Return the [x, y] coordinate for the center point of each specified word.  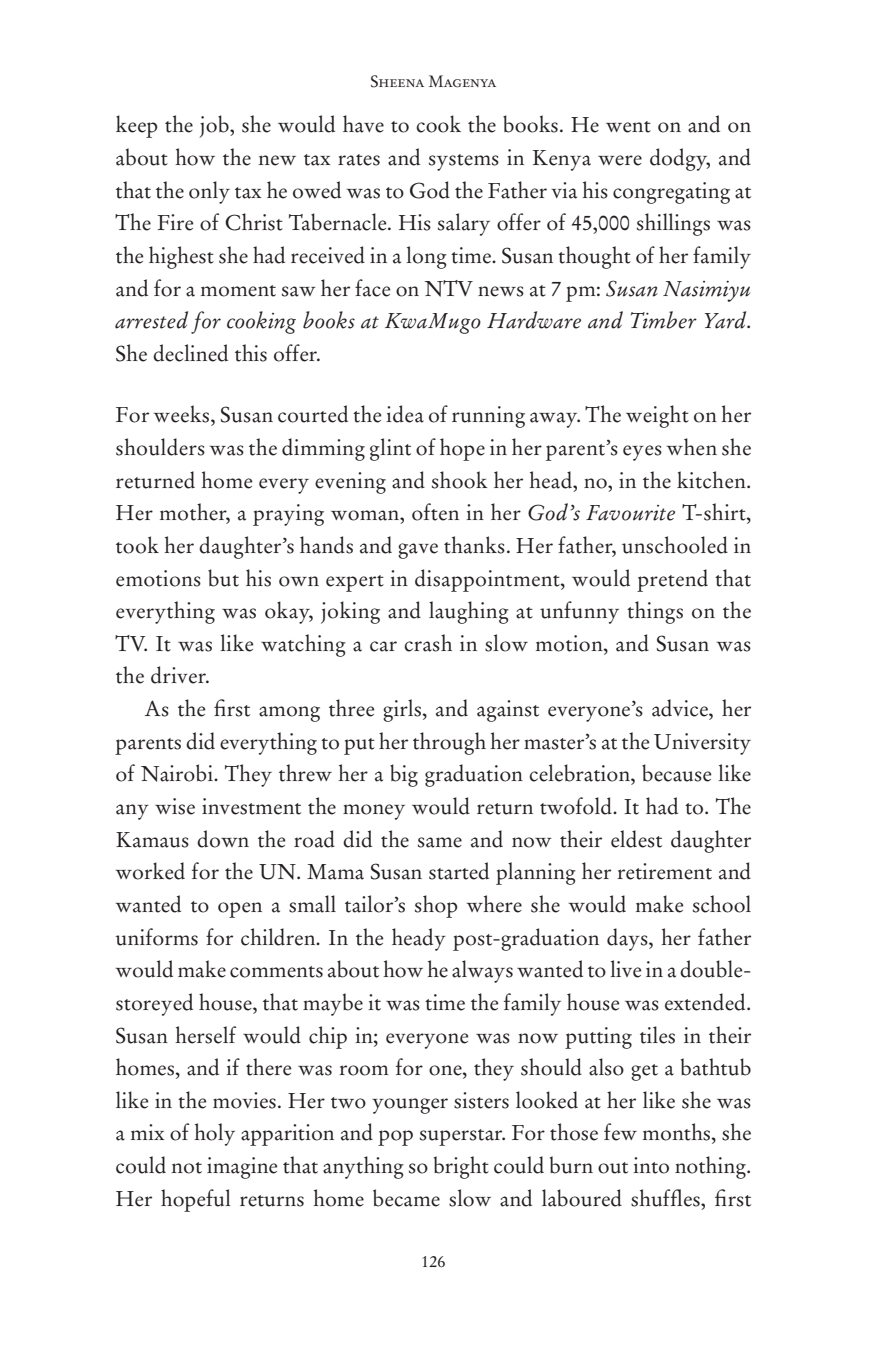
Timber [664, 320]
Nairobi [178, 773]
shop [436, 906]
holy [214, 1134]
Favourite [630, 513]
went [628, 127]
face [372, 288]
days [628, 939]
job [215, 126]
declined [190, 353]
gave [418, 551]
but [223, 578]
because [676, 773]
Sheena [397, 81]
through [449, 743]
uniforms [156, 937]
